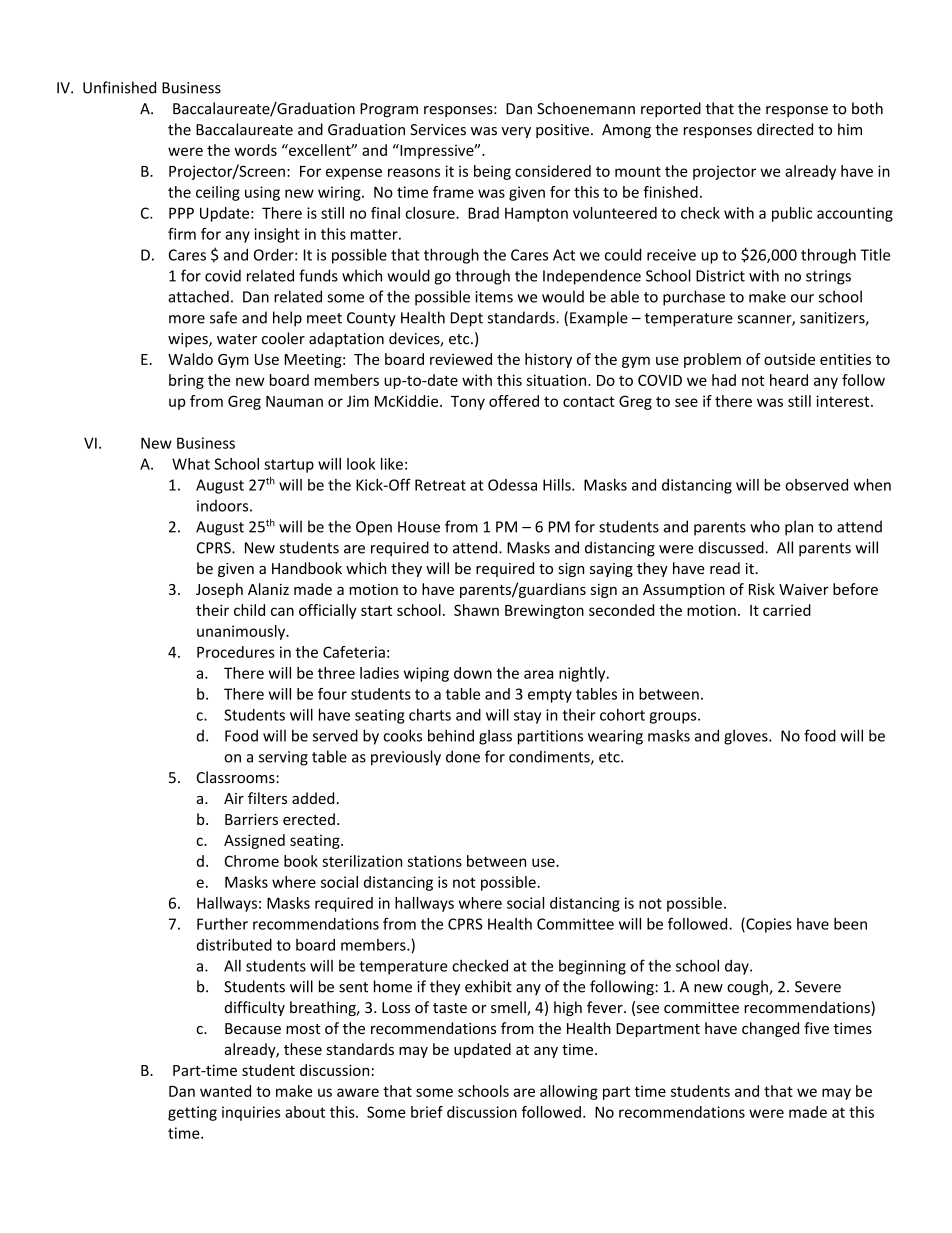 This image has height=1233, width=952. Describe the element at coordinates (255, 150) in the image. I see `words` at that location.
